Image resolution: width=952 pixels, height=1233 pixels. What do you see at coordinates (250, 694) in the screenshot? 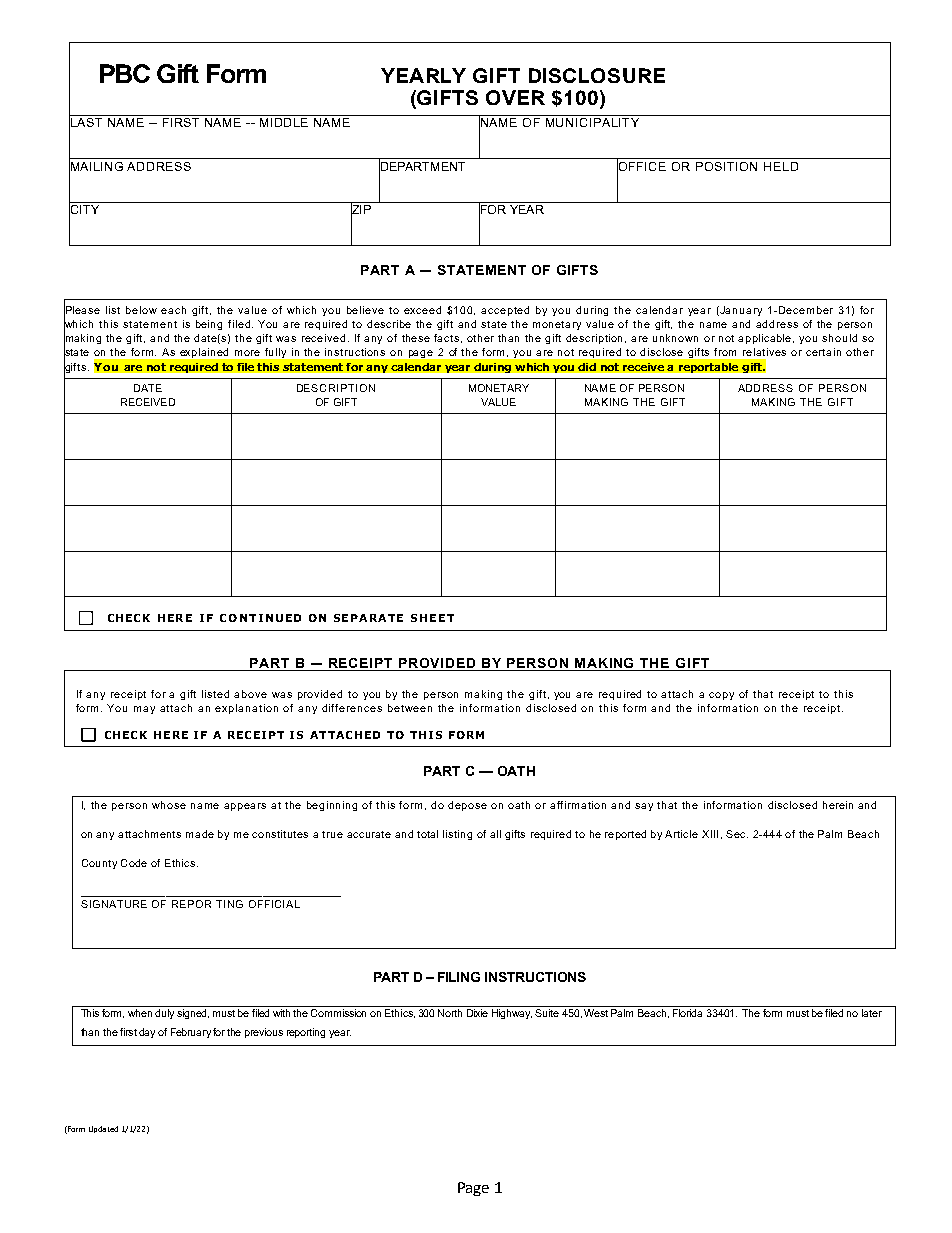
I see `above` at bounding box center [250, 694].
